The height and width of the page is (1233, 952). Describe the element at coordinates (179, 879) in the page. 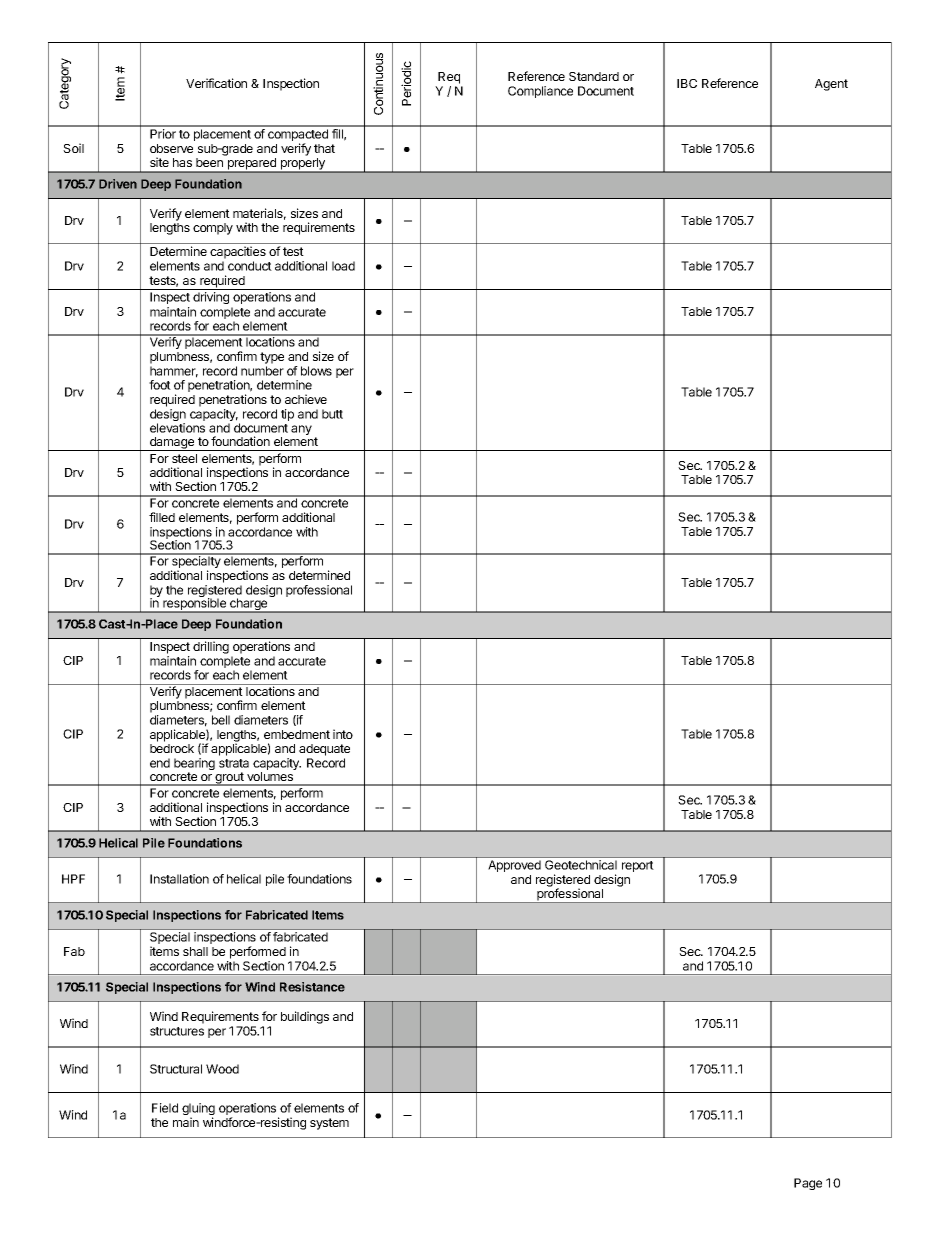

I see `Installation` at that location.
